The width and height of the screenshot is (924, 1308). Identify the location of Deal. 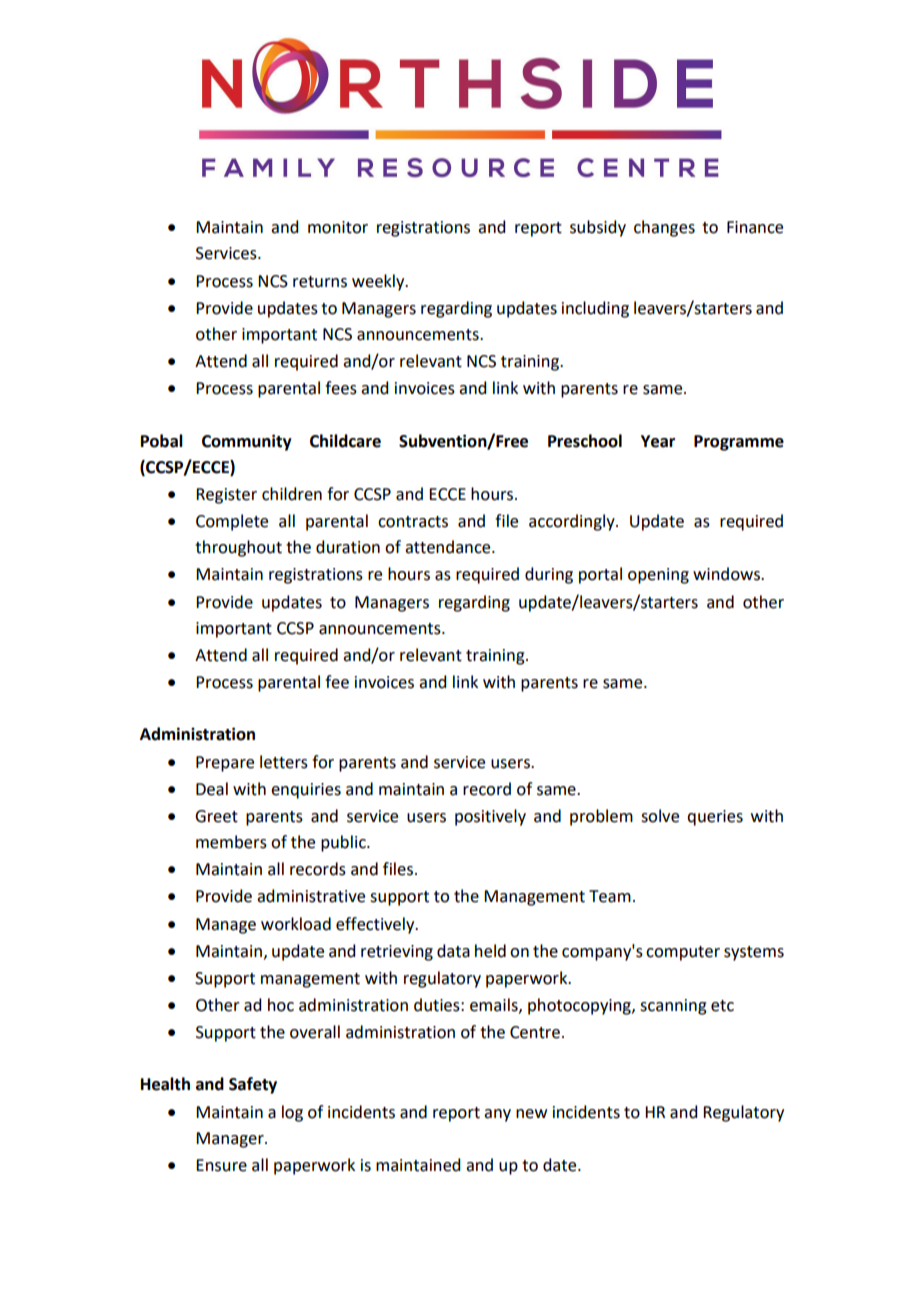
(212, 789).
